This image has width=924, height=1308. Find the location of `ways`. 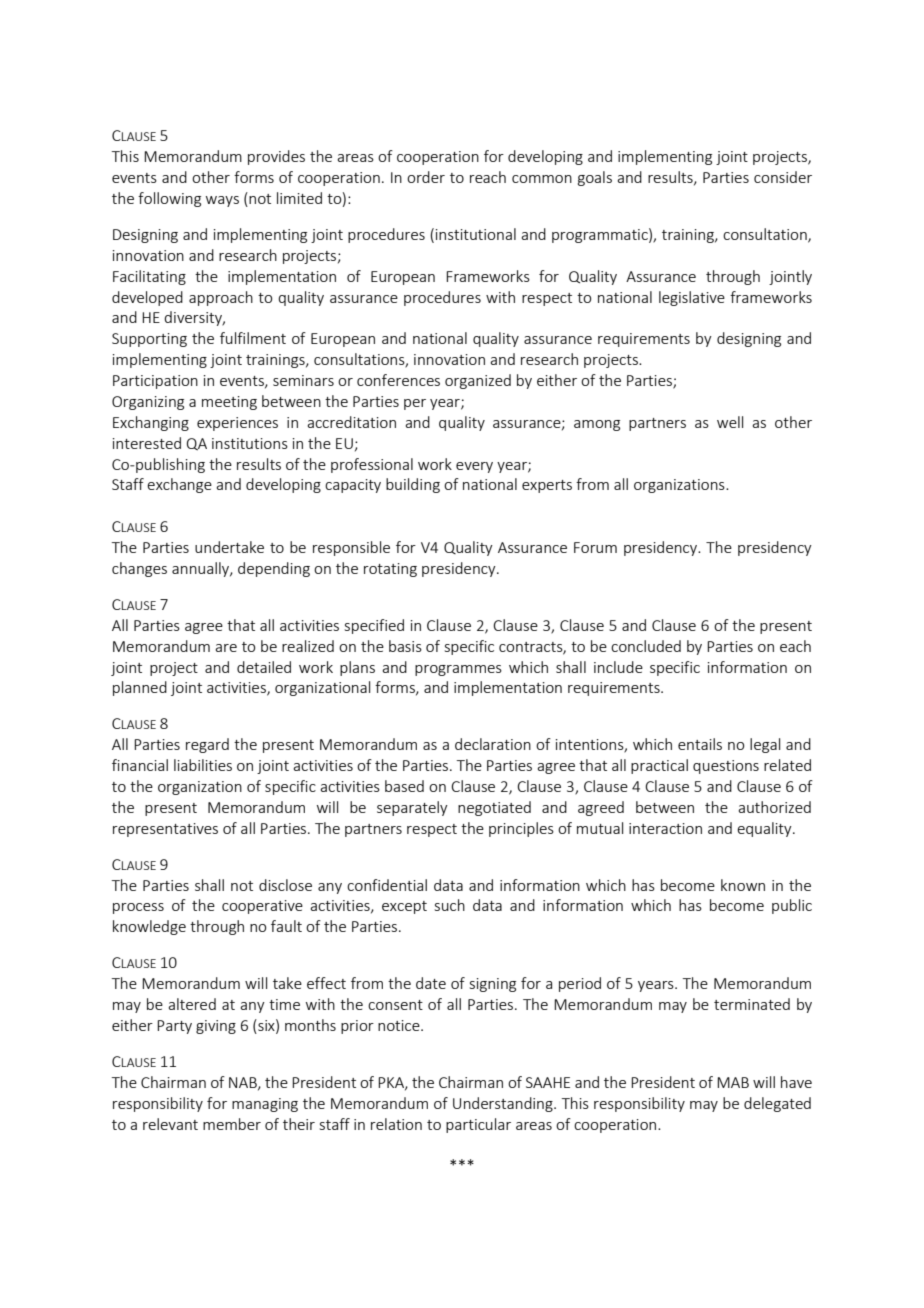

ways is located at coordinates (222, 201).
